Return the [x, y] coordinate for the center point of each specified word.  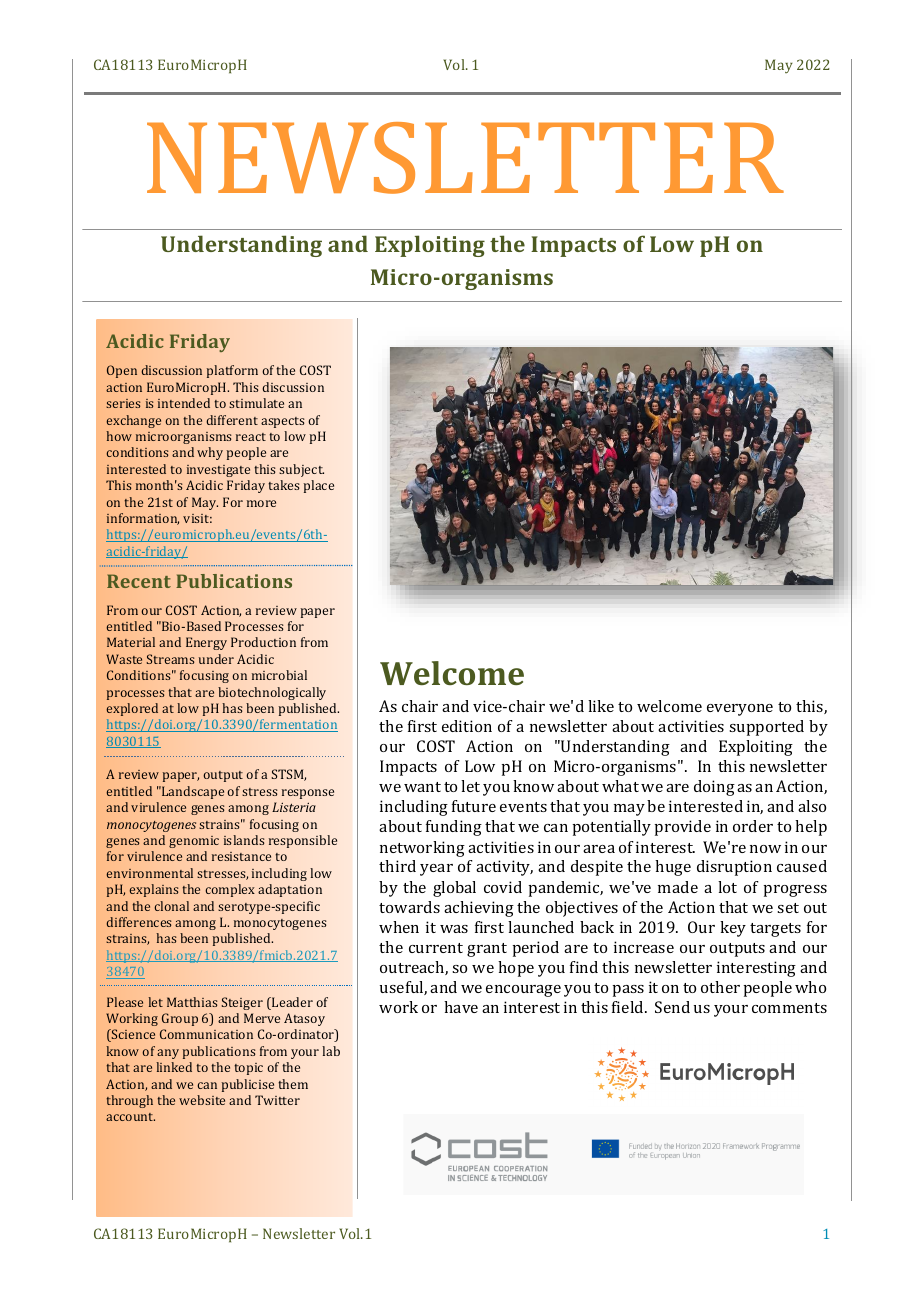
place [318, 486]
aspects [283, 422]
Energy [206, 643]
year [436, 870]
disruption [734, 868]
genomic [194, 842]
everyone [740, 710]
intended [184, 403]
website [202, 1100]
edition [467, 726]
